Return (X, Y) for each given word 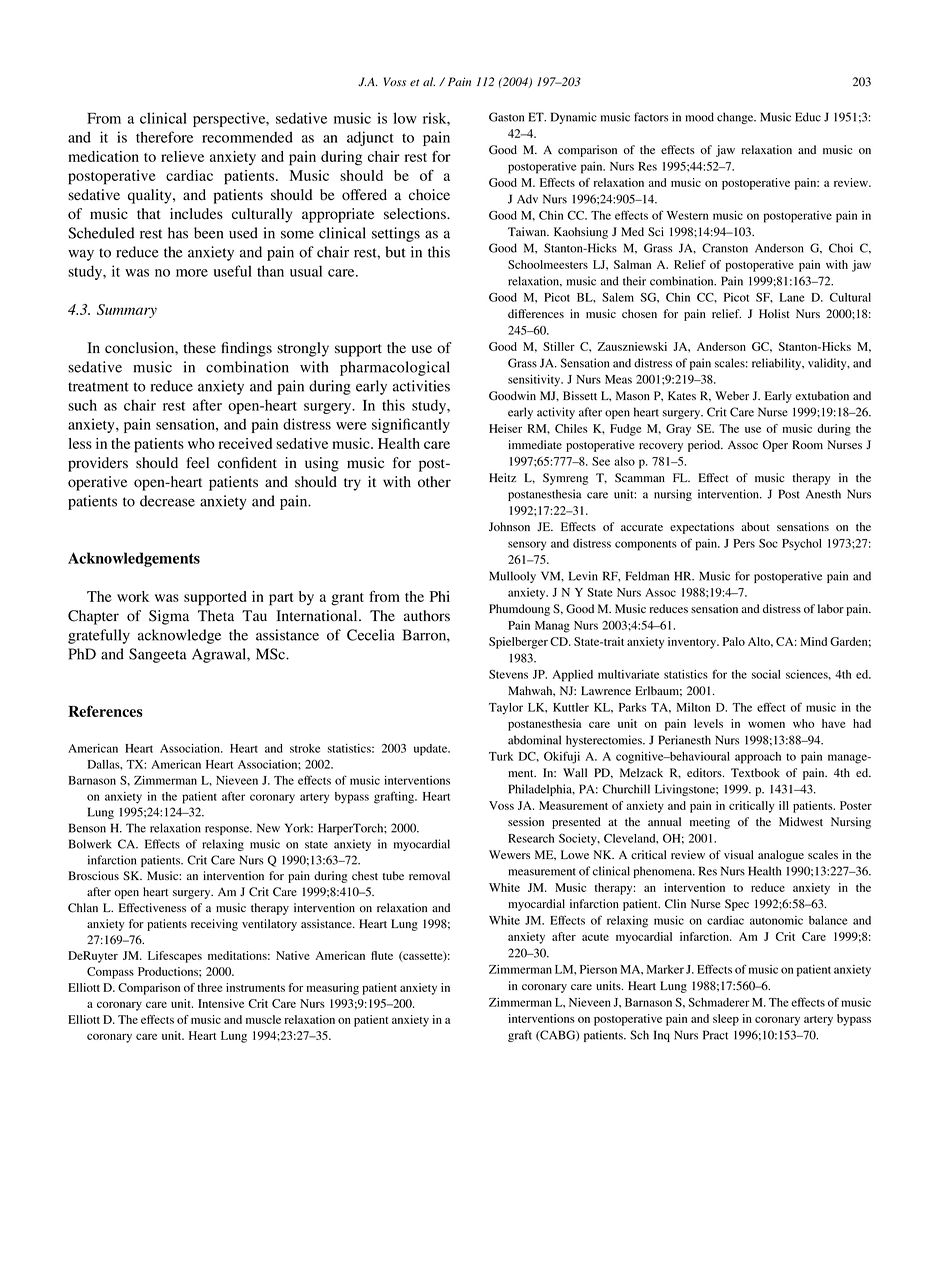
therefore (164, 137)
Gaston (506, 117)
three (209, 987)
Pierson (598, 969)
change (736, 118)
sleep (726, 1020)
